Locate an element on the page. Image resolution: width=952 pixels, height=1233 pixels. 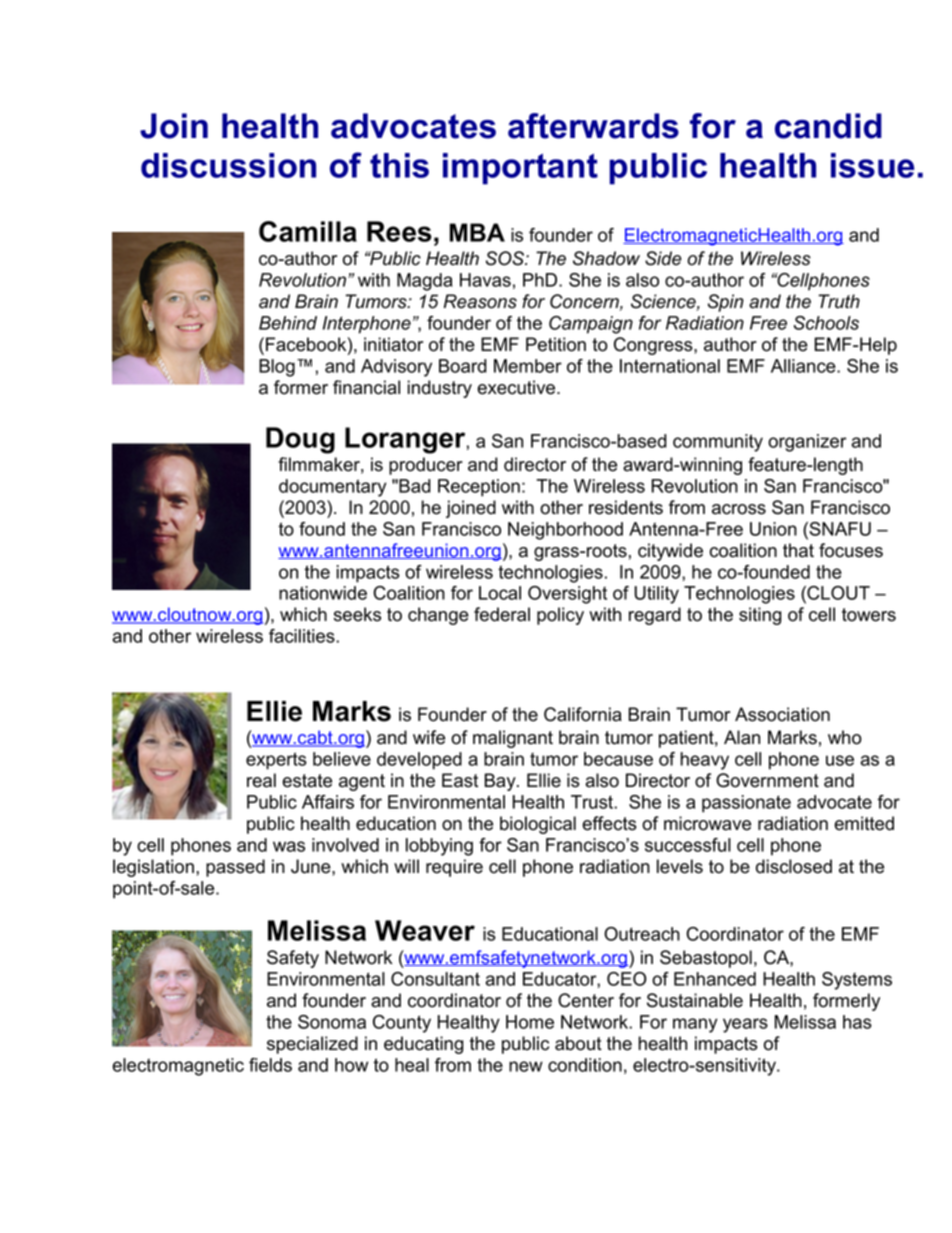
siting is located at coordinates (760, 616).
